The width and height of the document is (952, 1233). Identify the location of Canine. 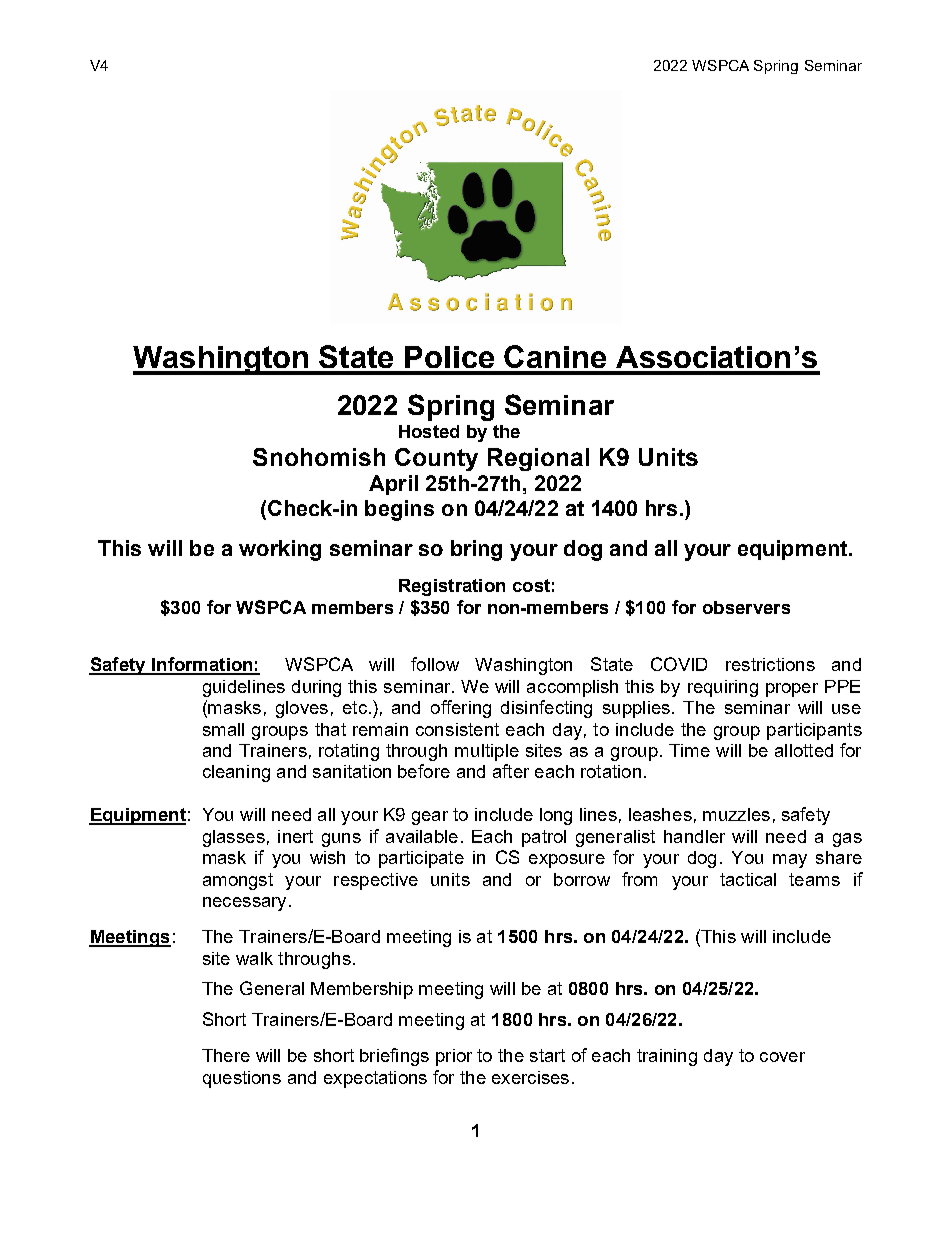
(555, 356).
